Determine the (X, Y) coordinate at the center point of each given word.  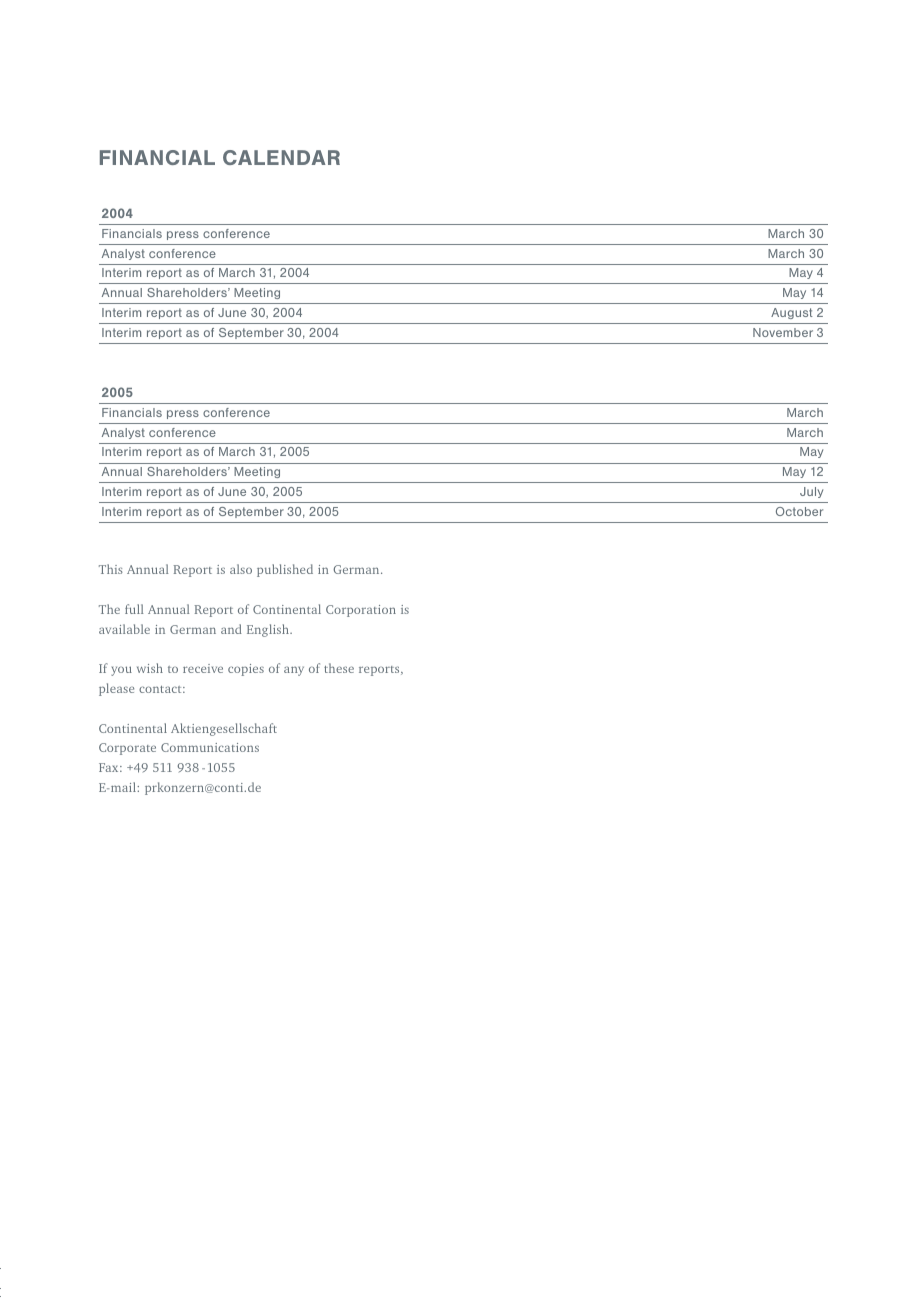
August (792, 313)
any (294, 671)
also (241, 569)
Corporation (361, 611)
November (783, 332)
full (134, 609)
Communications (210, 747)
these (339, 668)
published (285, 570)
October (799, 511)
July (811, 492)
